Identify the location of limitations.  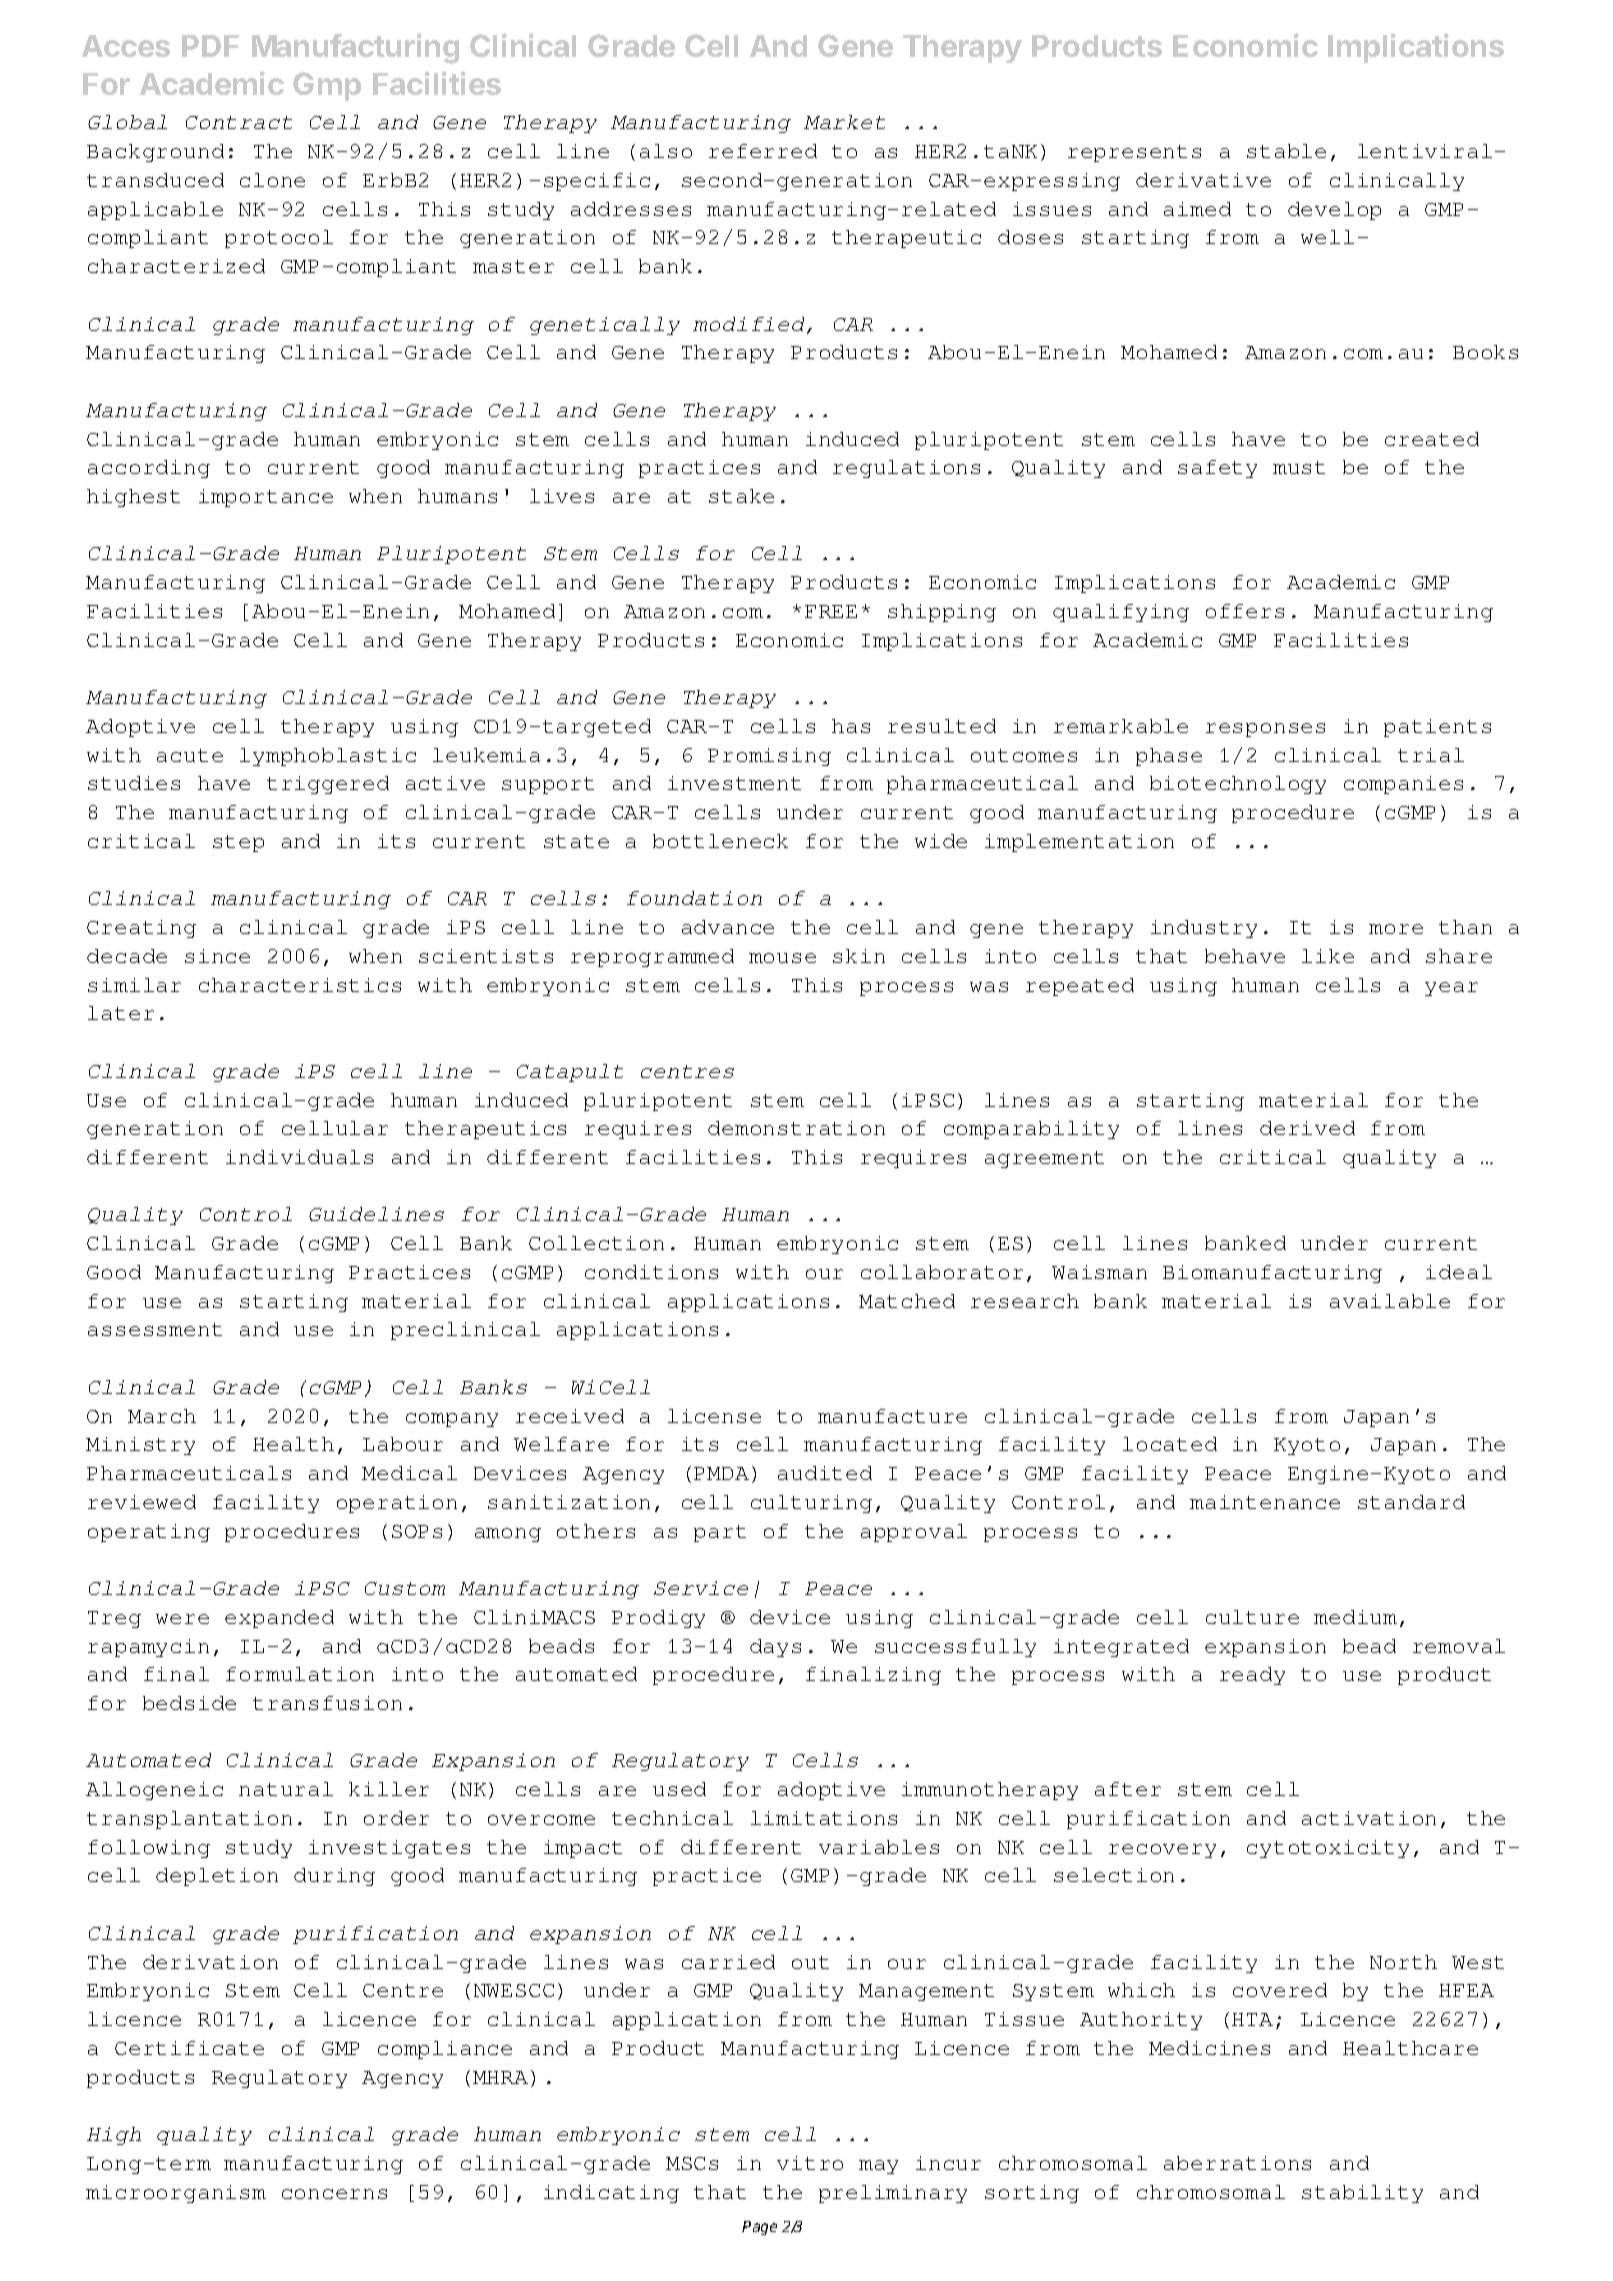
(824, 1818).
